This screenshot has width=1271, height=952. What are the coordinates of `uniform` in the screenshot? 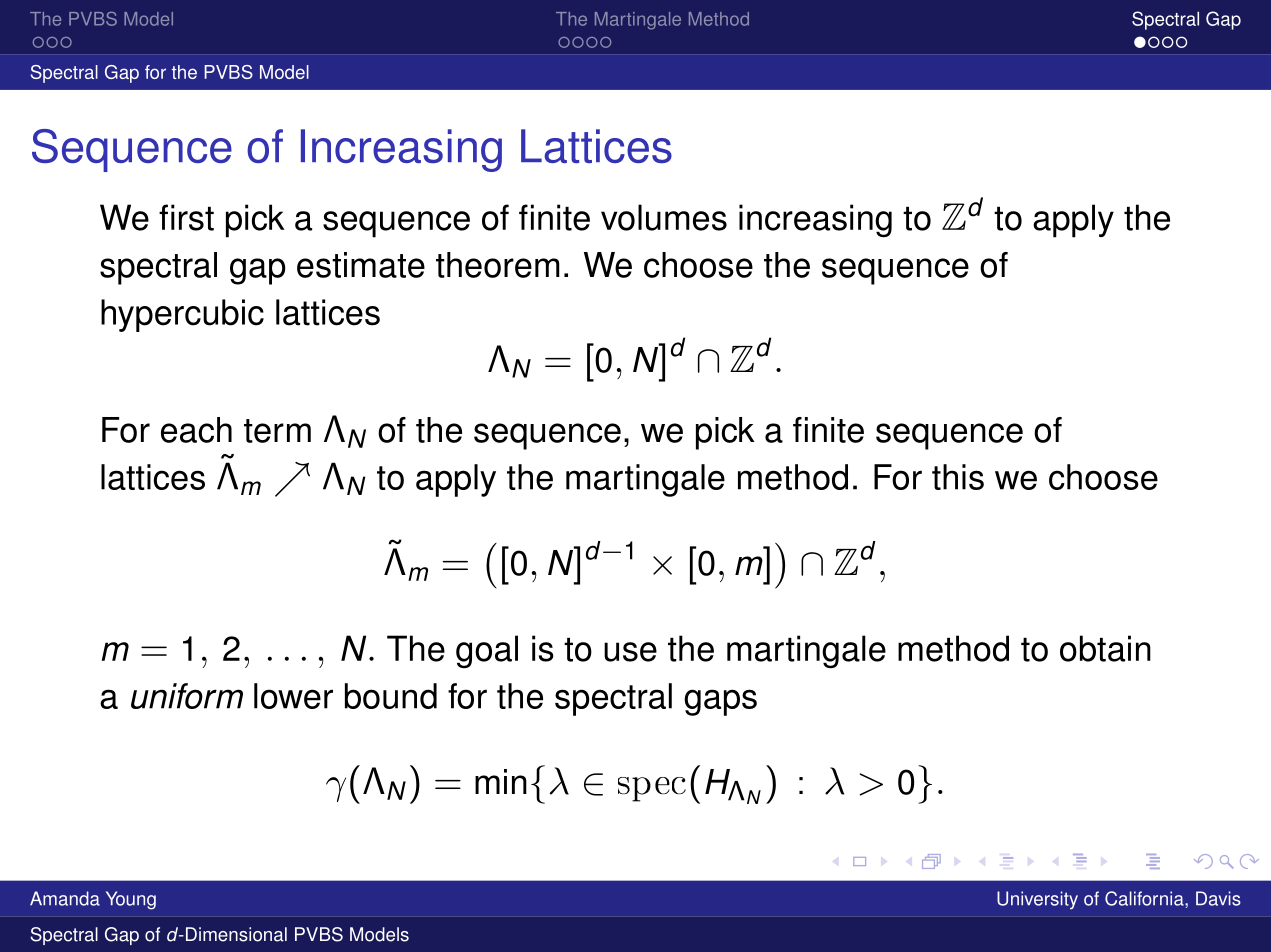 It's located at (187, 696).
